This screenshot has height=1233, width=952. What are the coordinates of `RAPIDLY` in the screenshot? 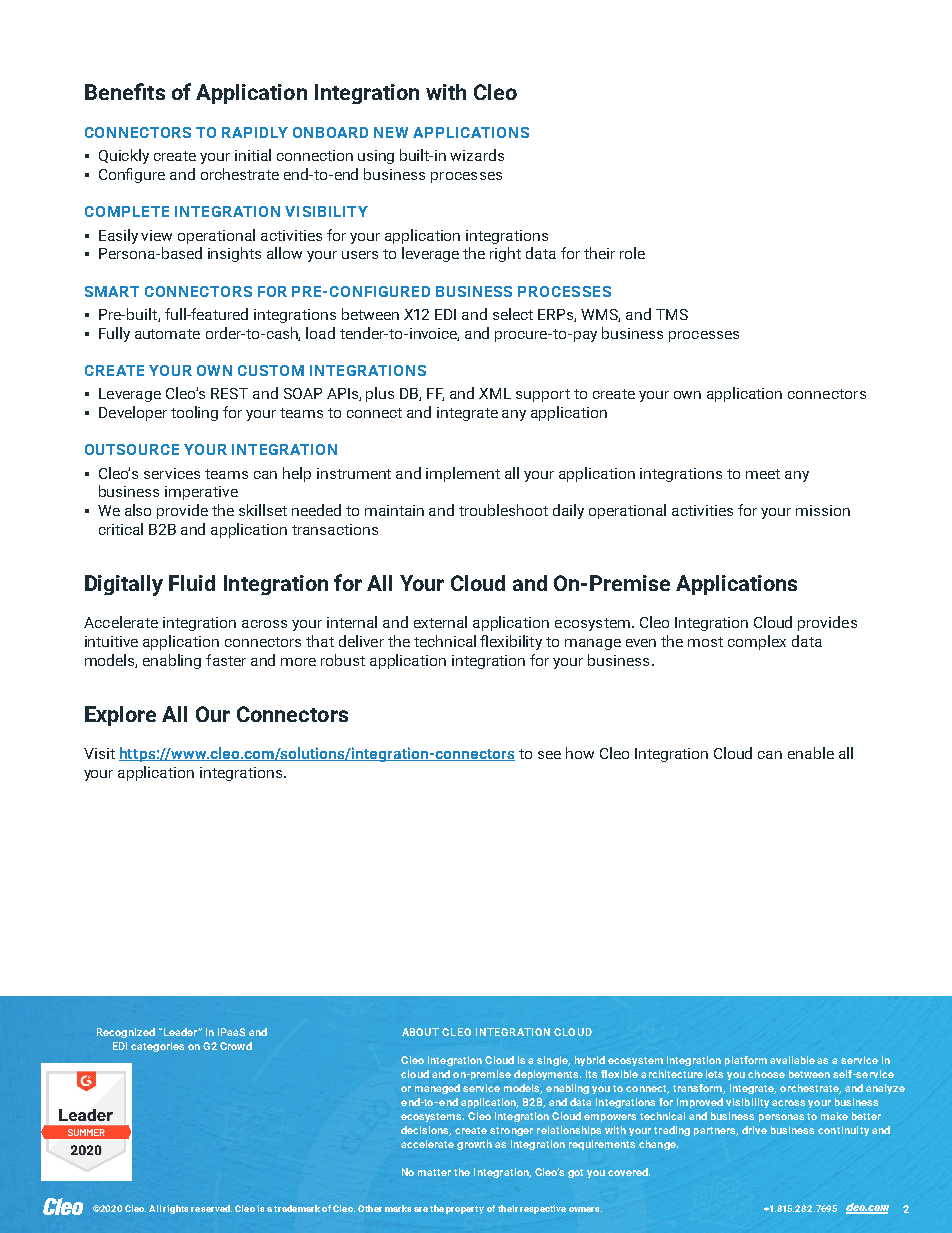 It's located at (255, 132).
